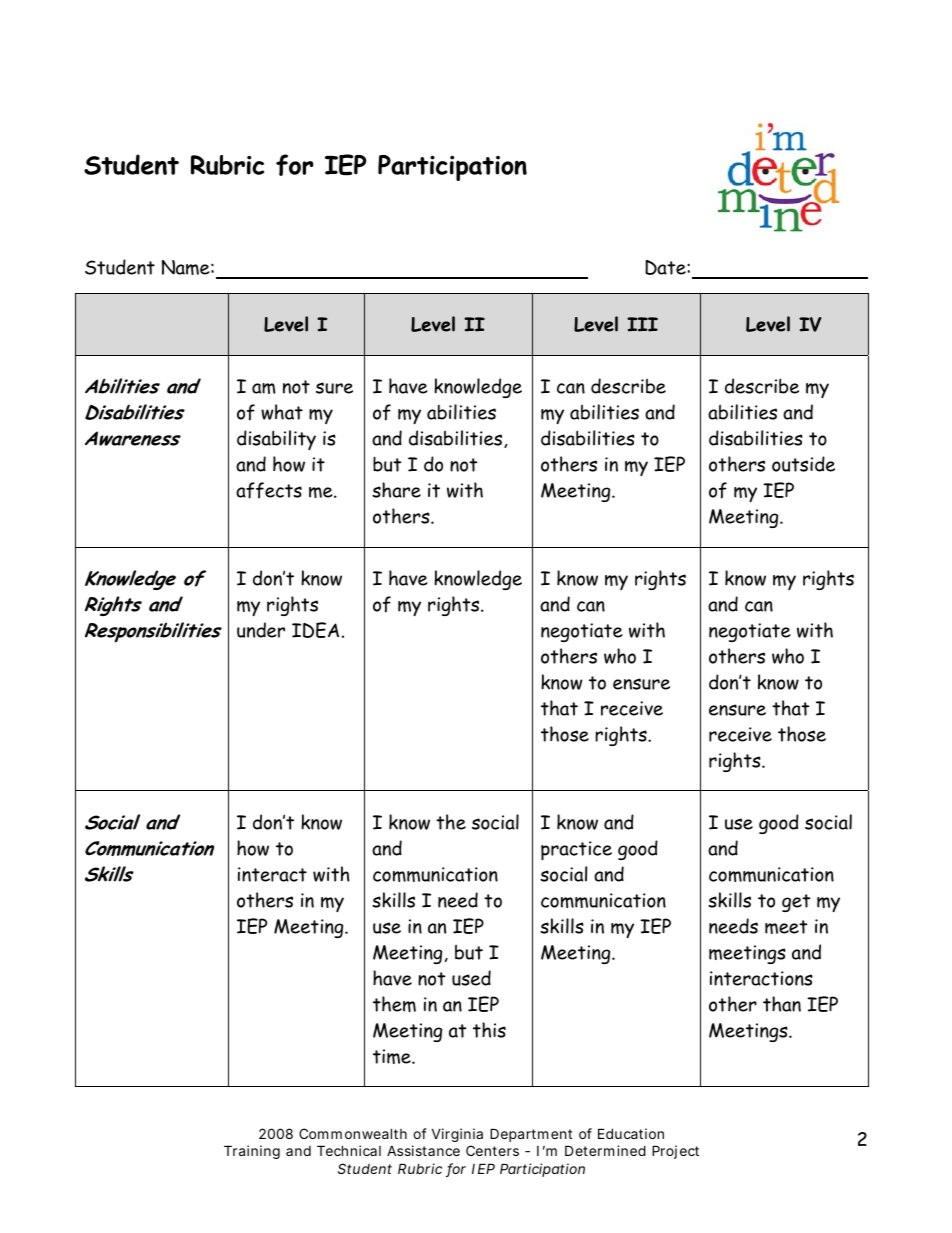 The width and height of the page is (952, 1233). I want to click on used, so click(471, 978).
